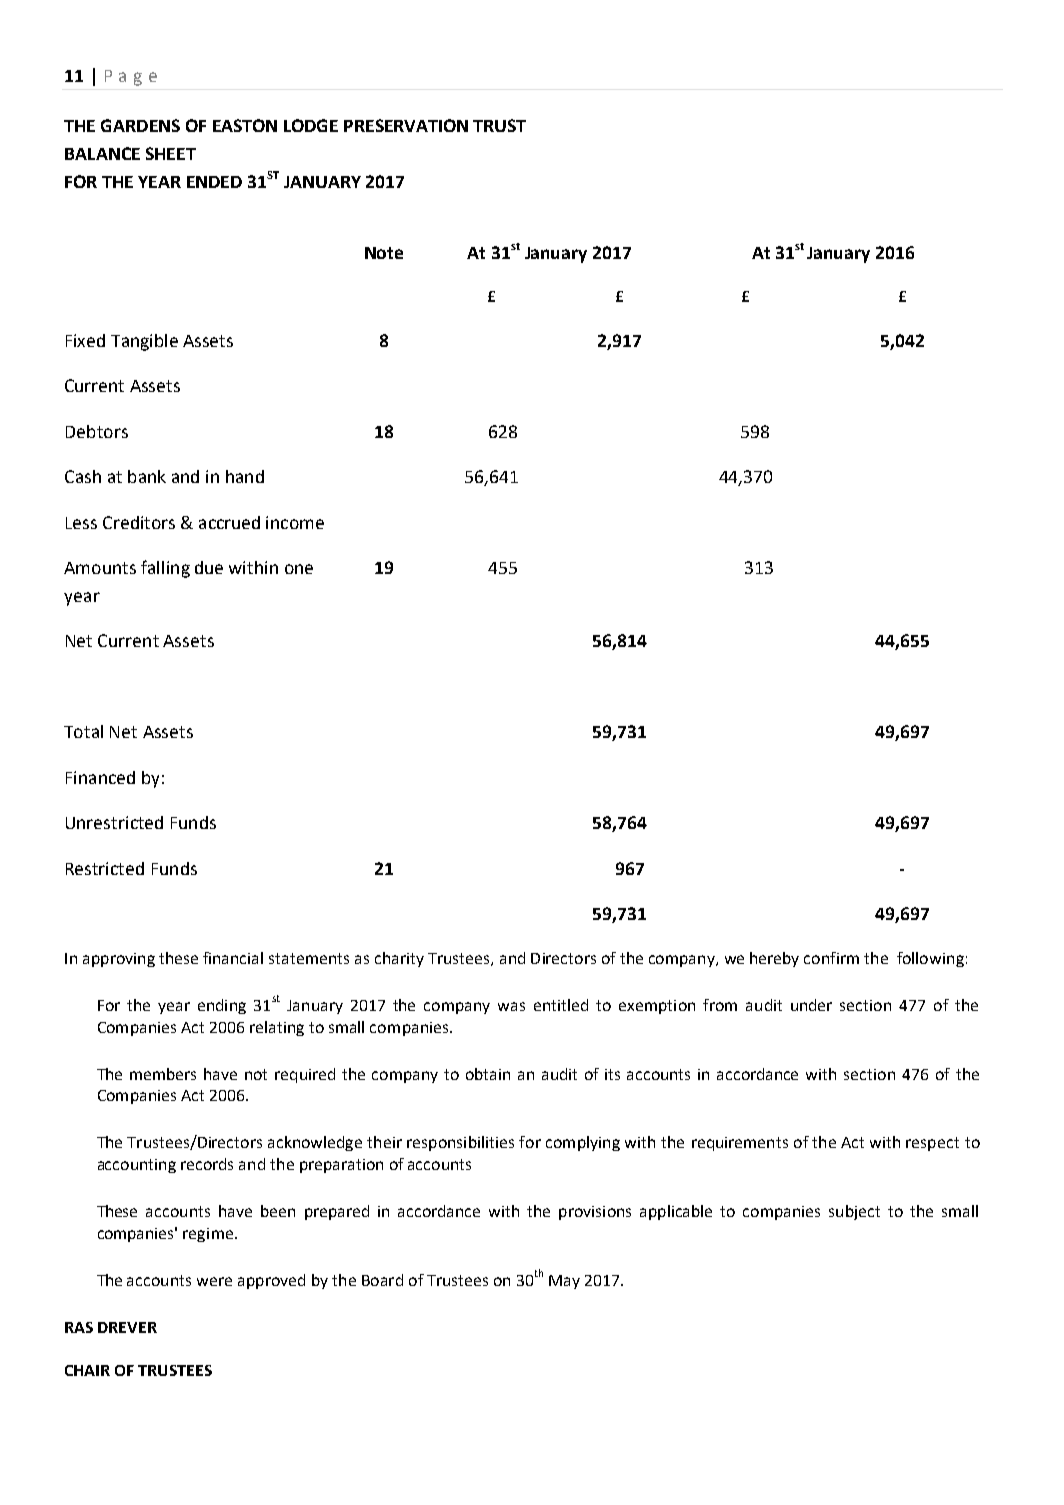  I want to click on PRESERVATION, so click(406, 125).
